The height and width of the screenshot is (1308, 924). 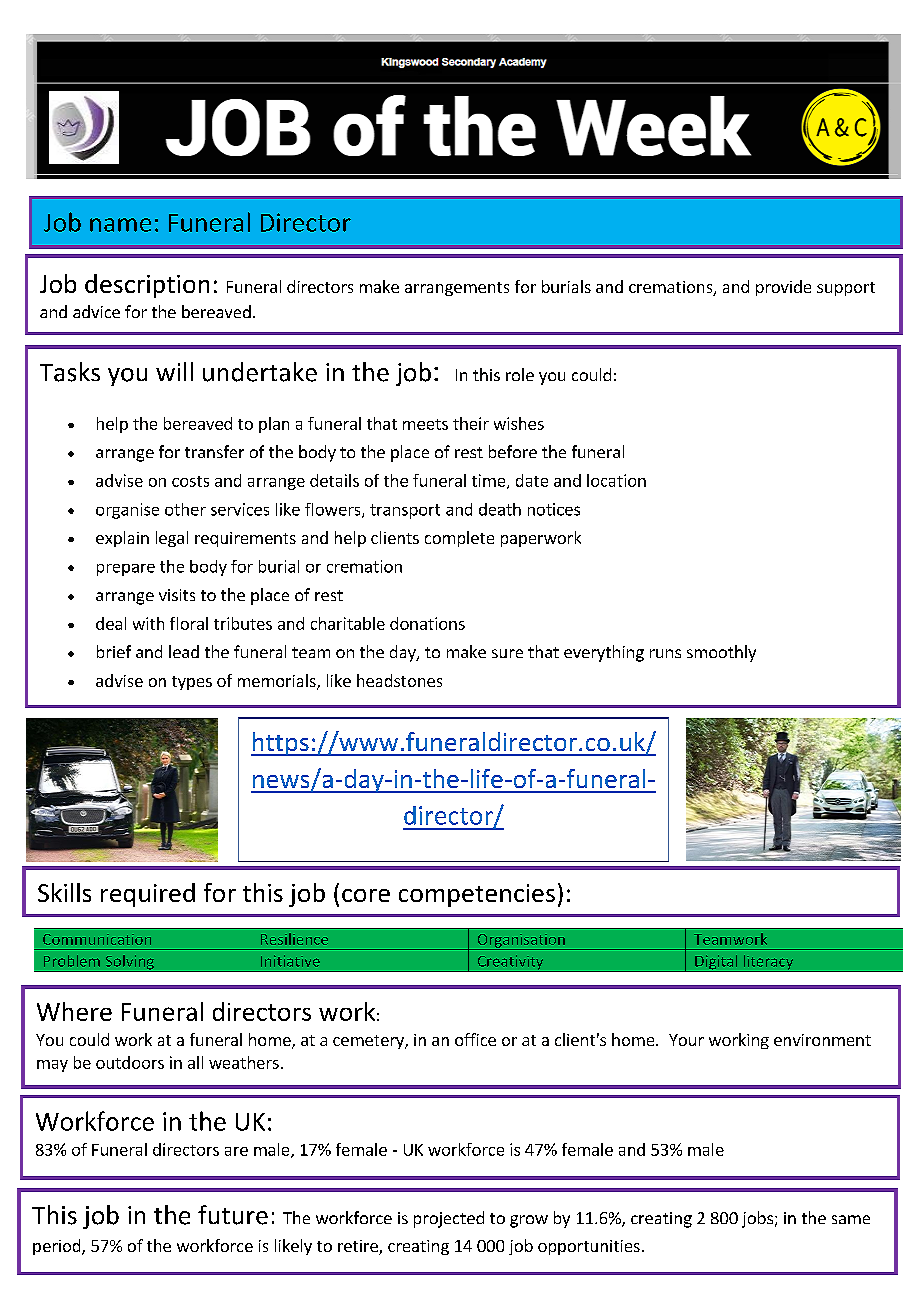 What do you see at coordinates (822, 1040) in the screenshot?
I see `environment` at bounding box center [822, 1040].
